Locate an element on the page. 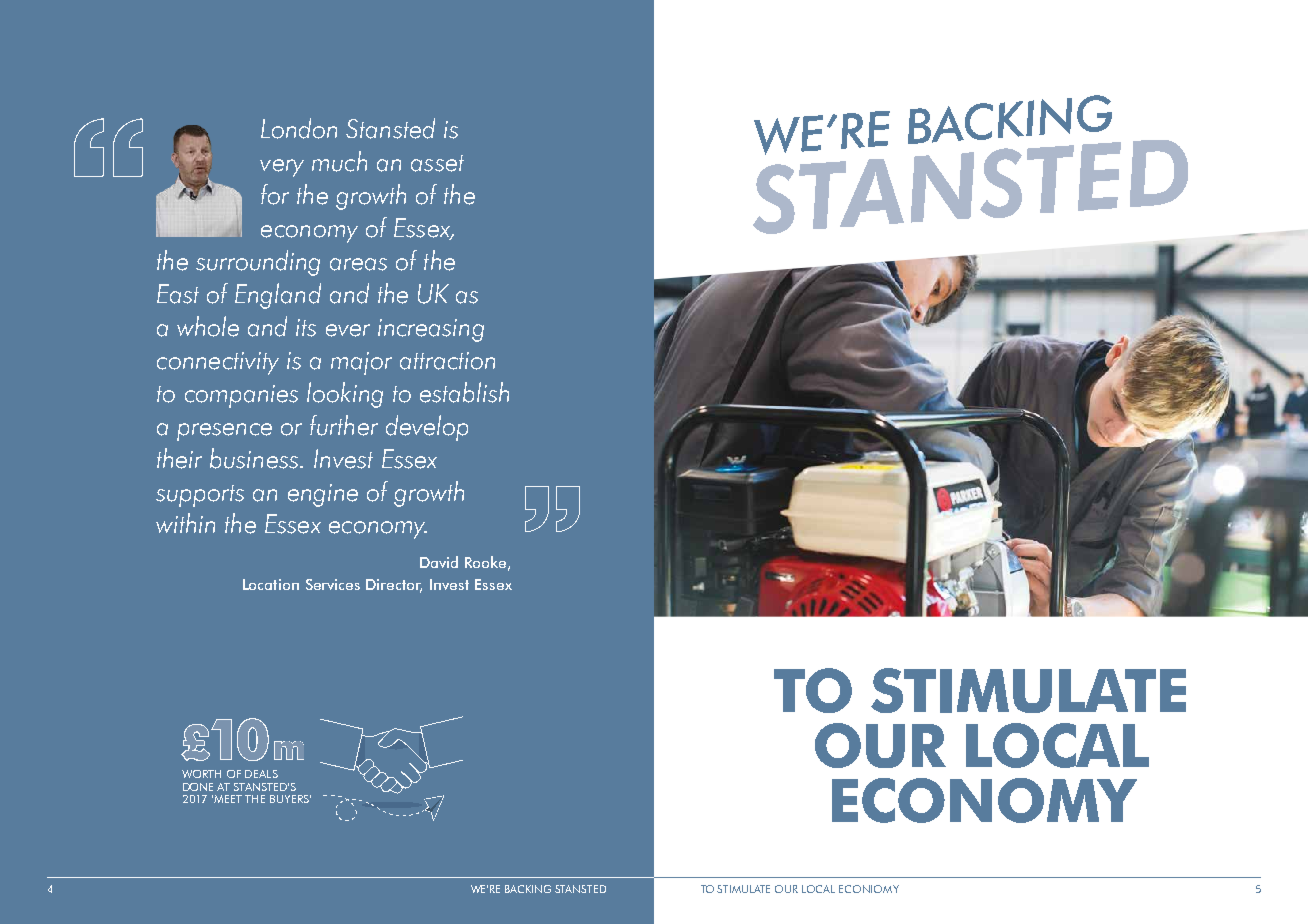 The width and height of the page is (1308, 924). DEALS is located at coordinates (261, 774).
